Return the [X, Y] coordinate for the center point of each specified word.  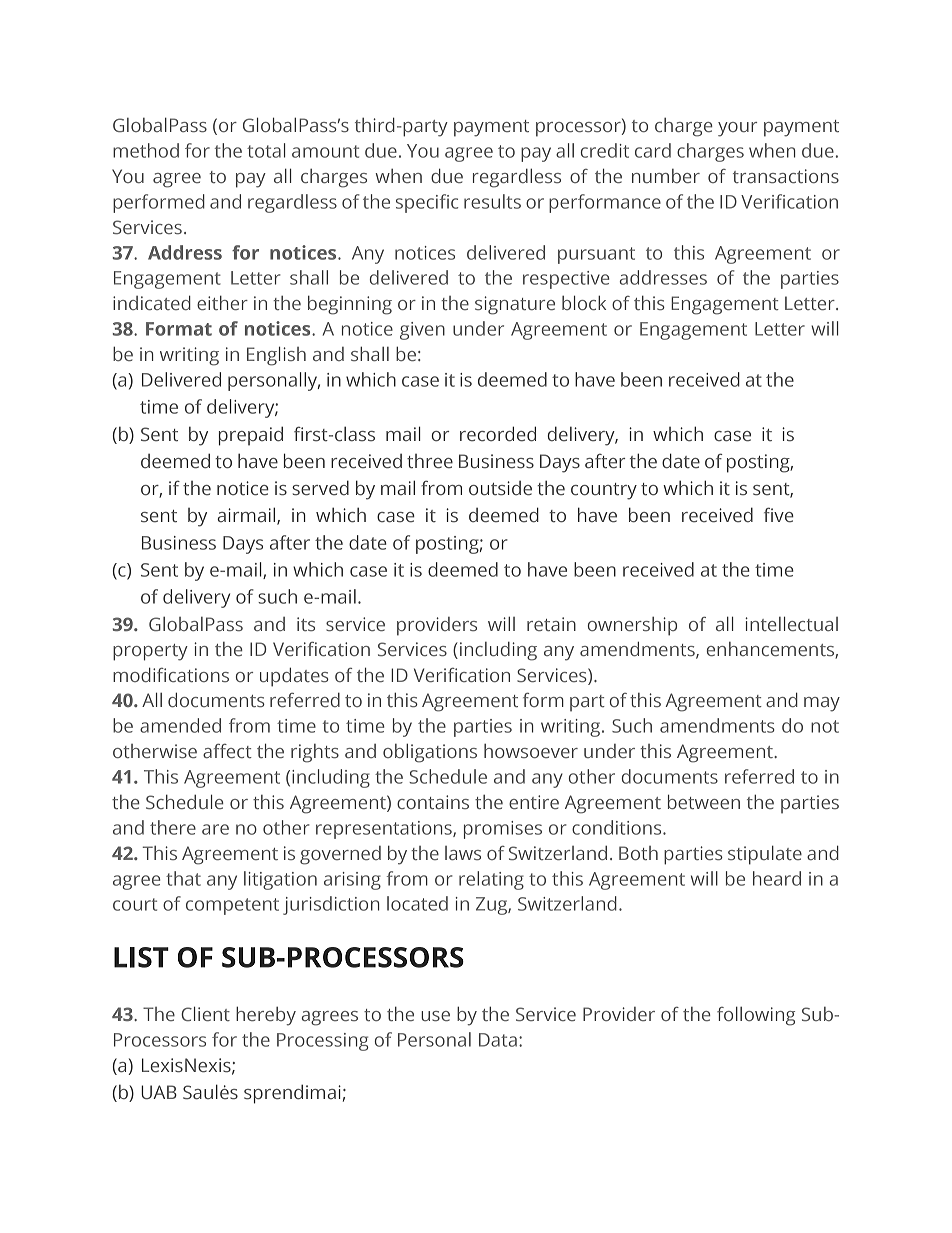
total [266, 150]
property [150, 652]
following [756, 1016]
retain [551, 624]
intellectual [791, 623]
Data [498, 1040]
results [492, 201]
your [737, 129]
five [779, 515]
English [276, 356]
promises [503, 830]
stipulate [765, 855]
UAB [159, 1092]
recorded [498, 434]
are [215, 829]
